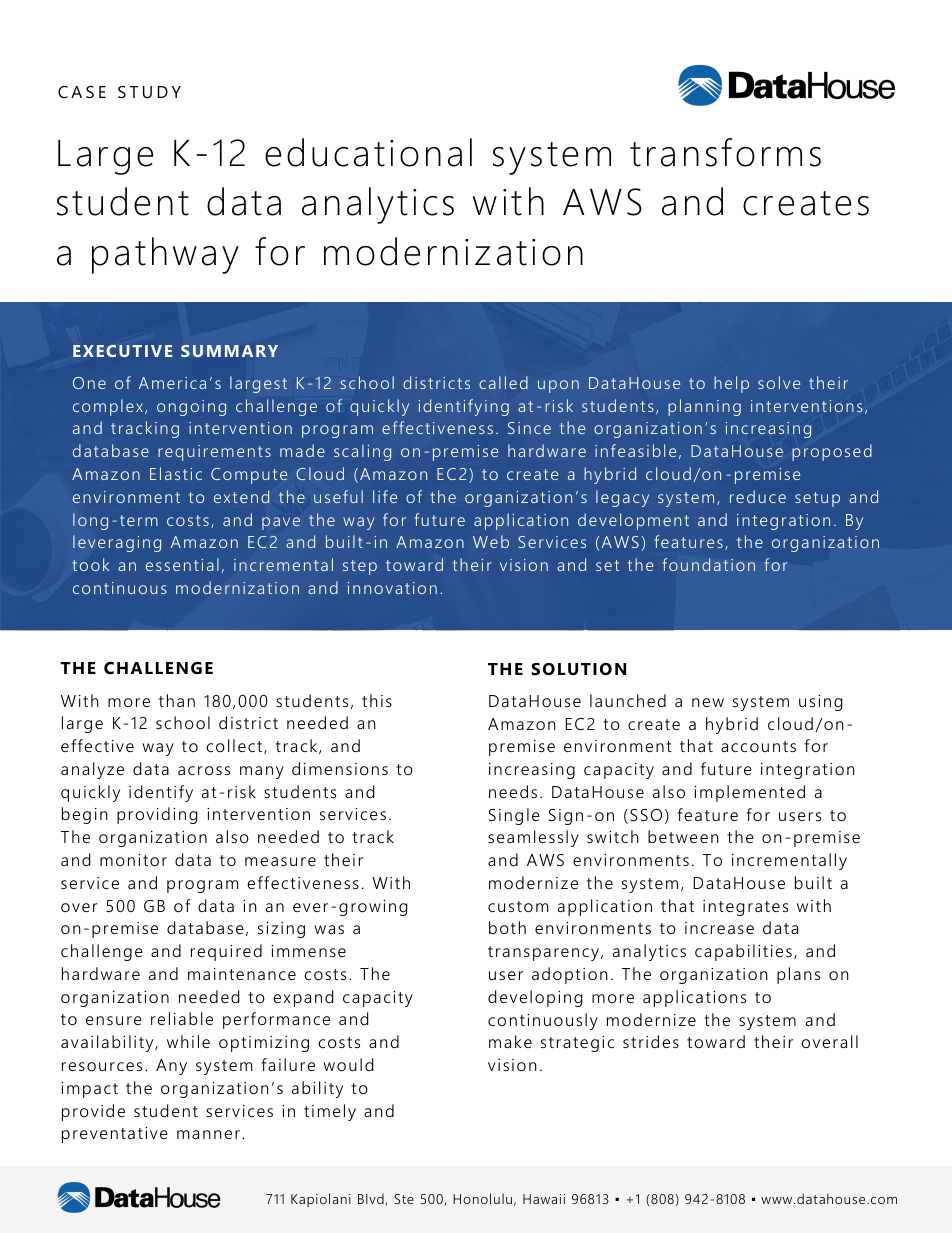  I want to click on Since, so click(529, 428).
